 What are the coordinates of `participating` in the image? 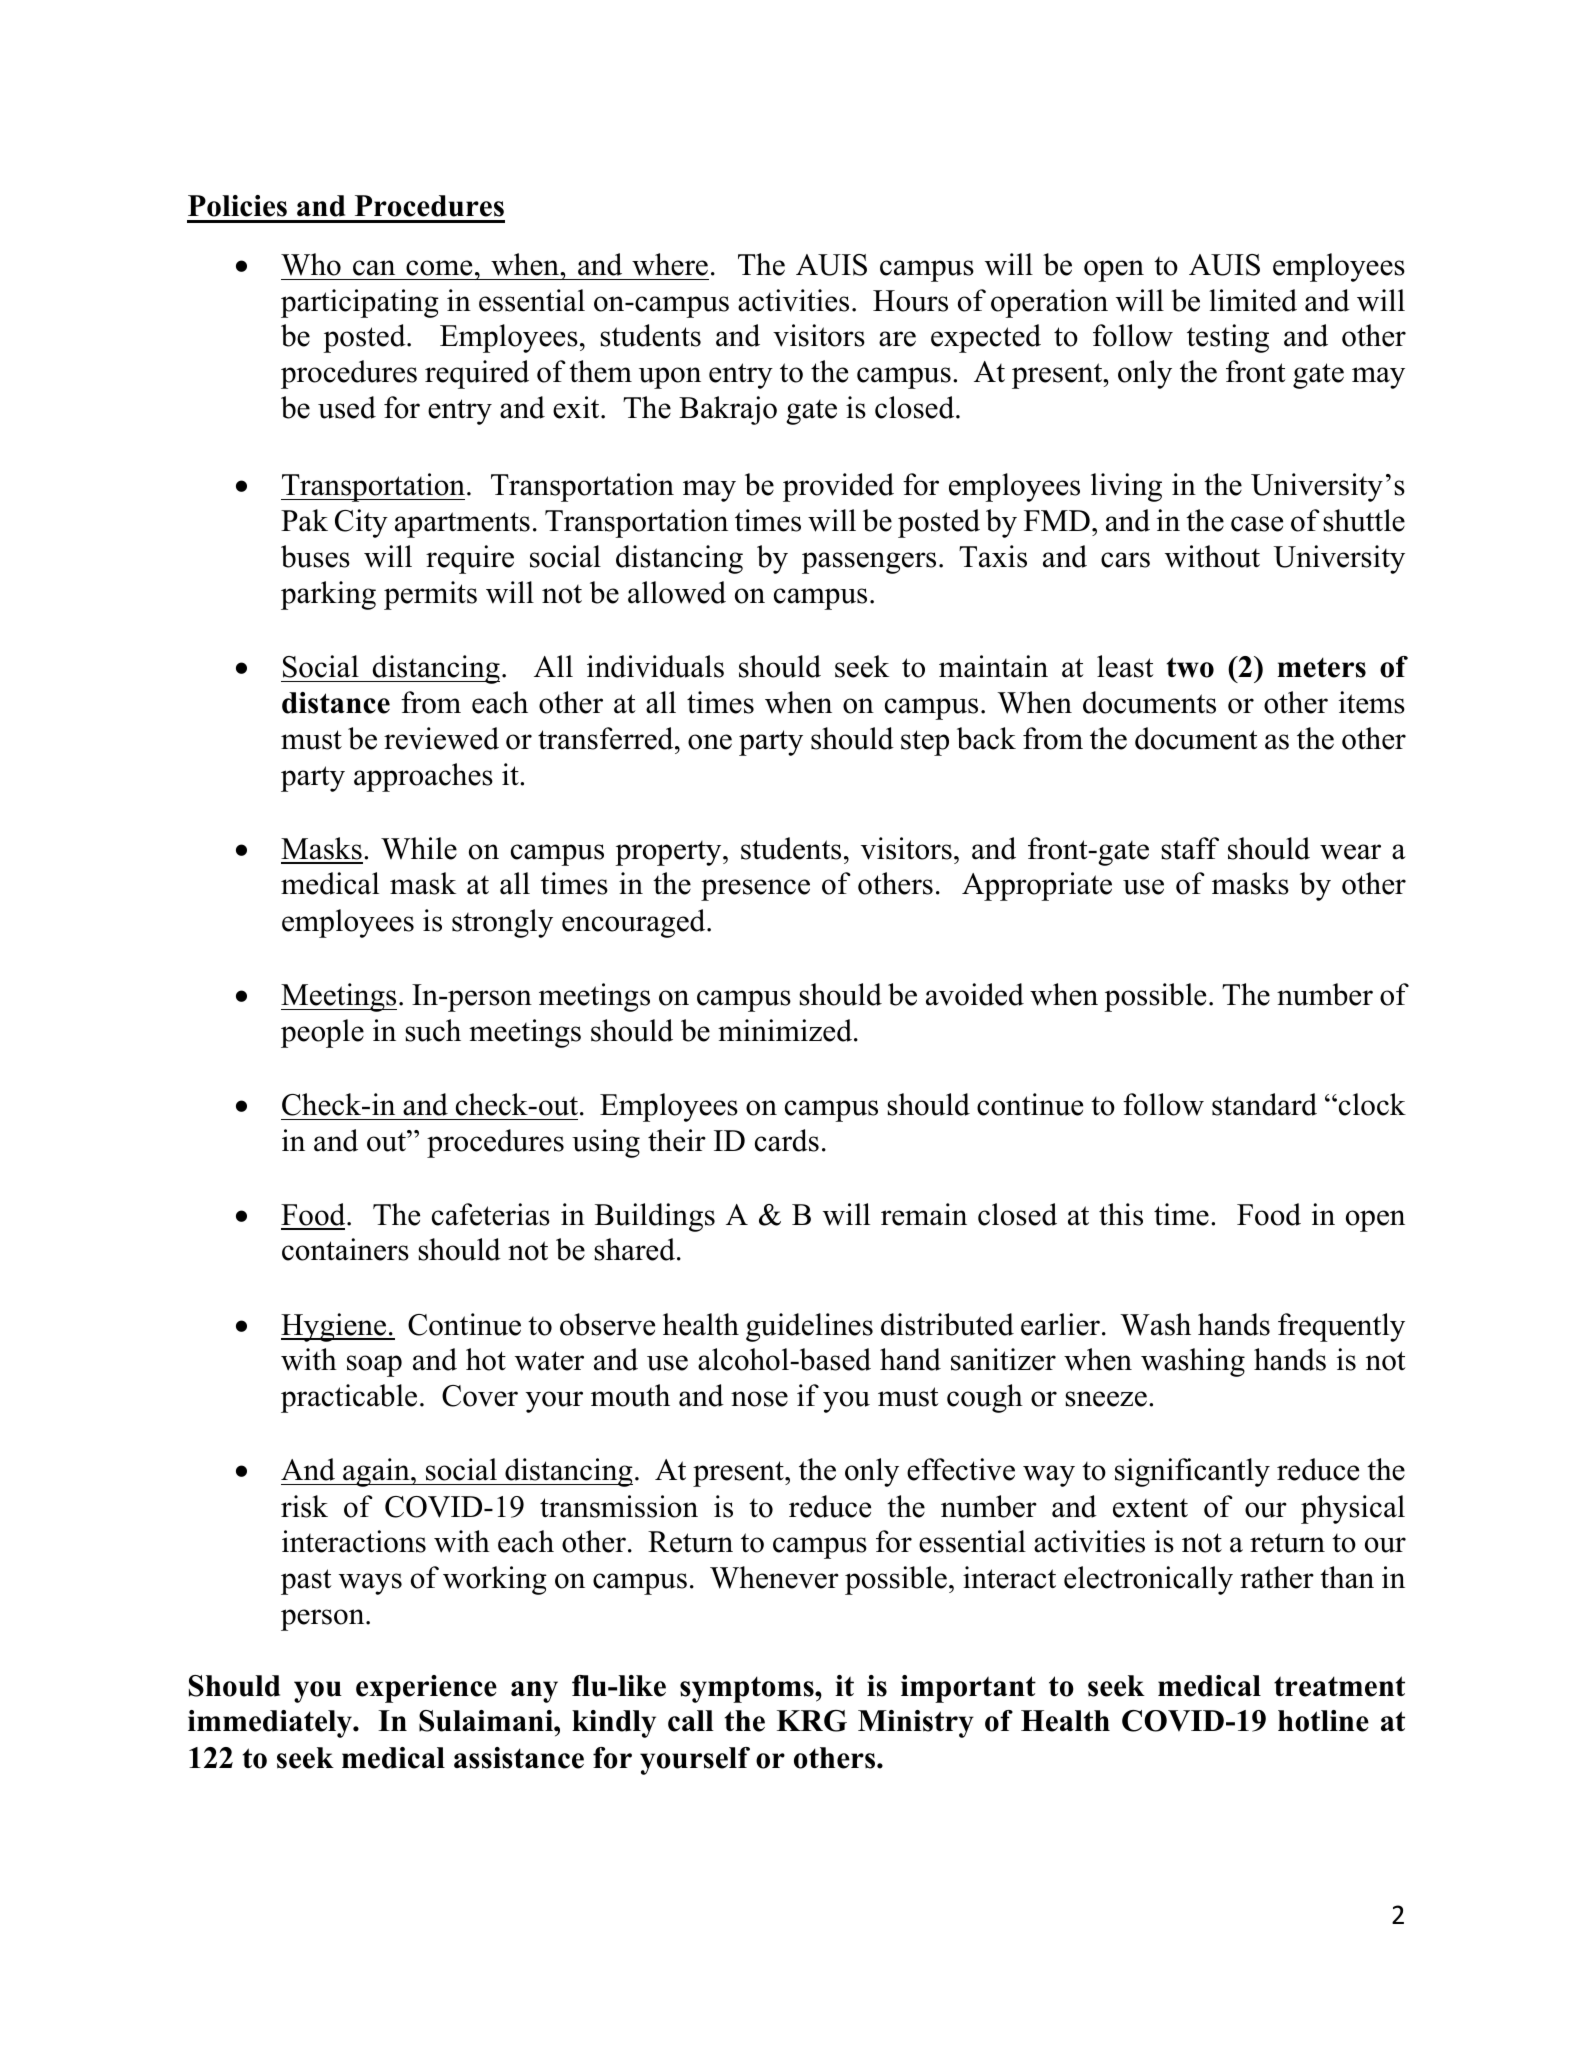 It's located at (360, 303).
